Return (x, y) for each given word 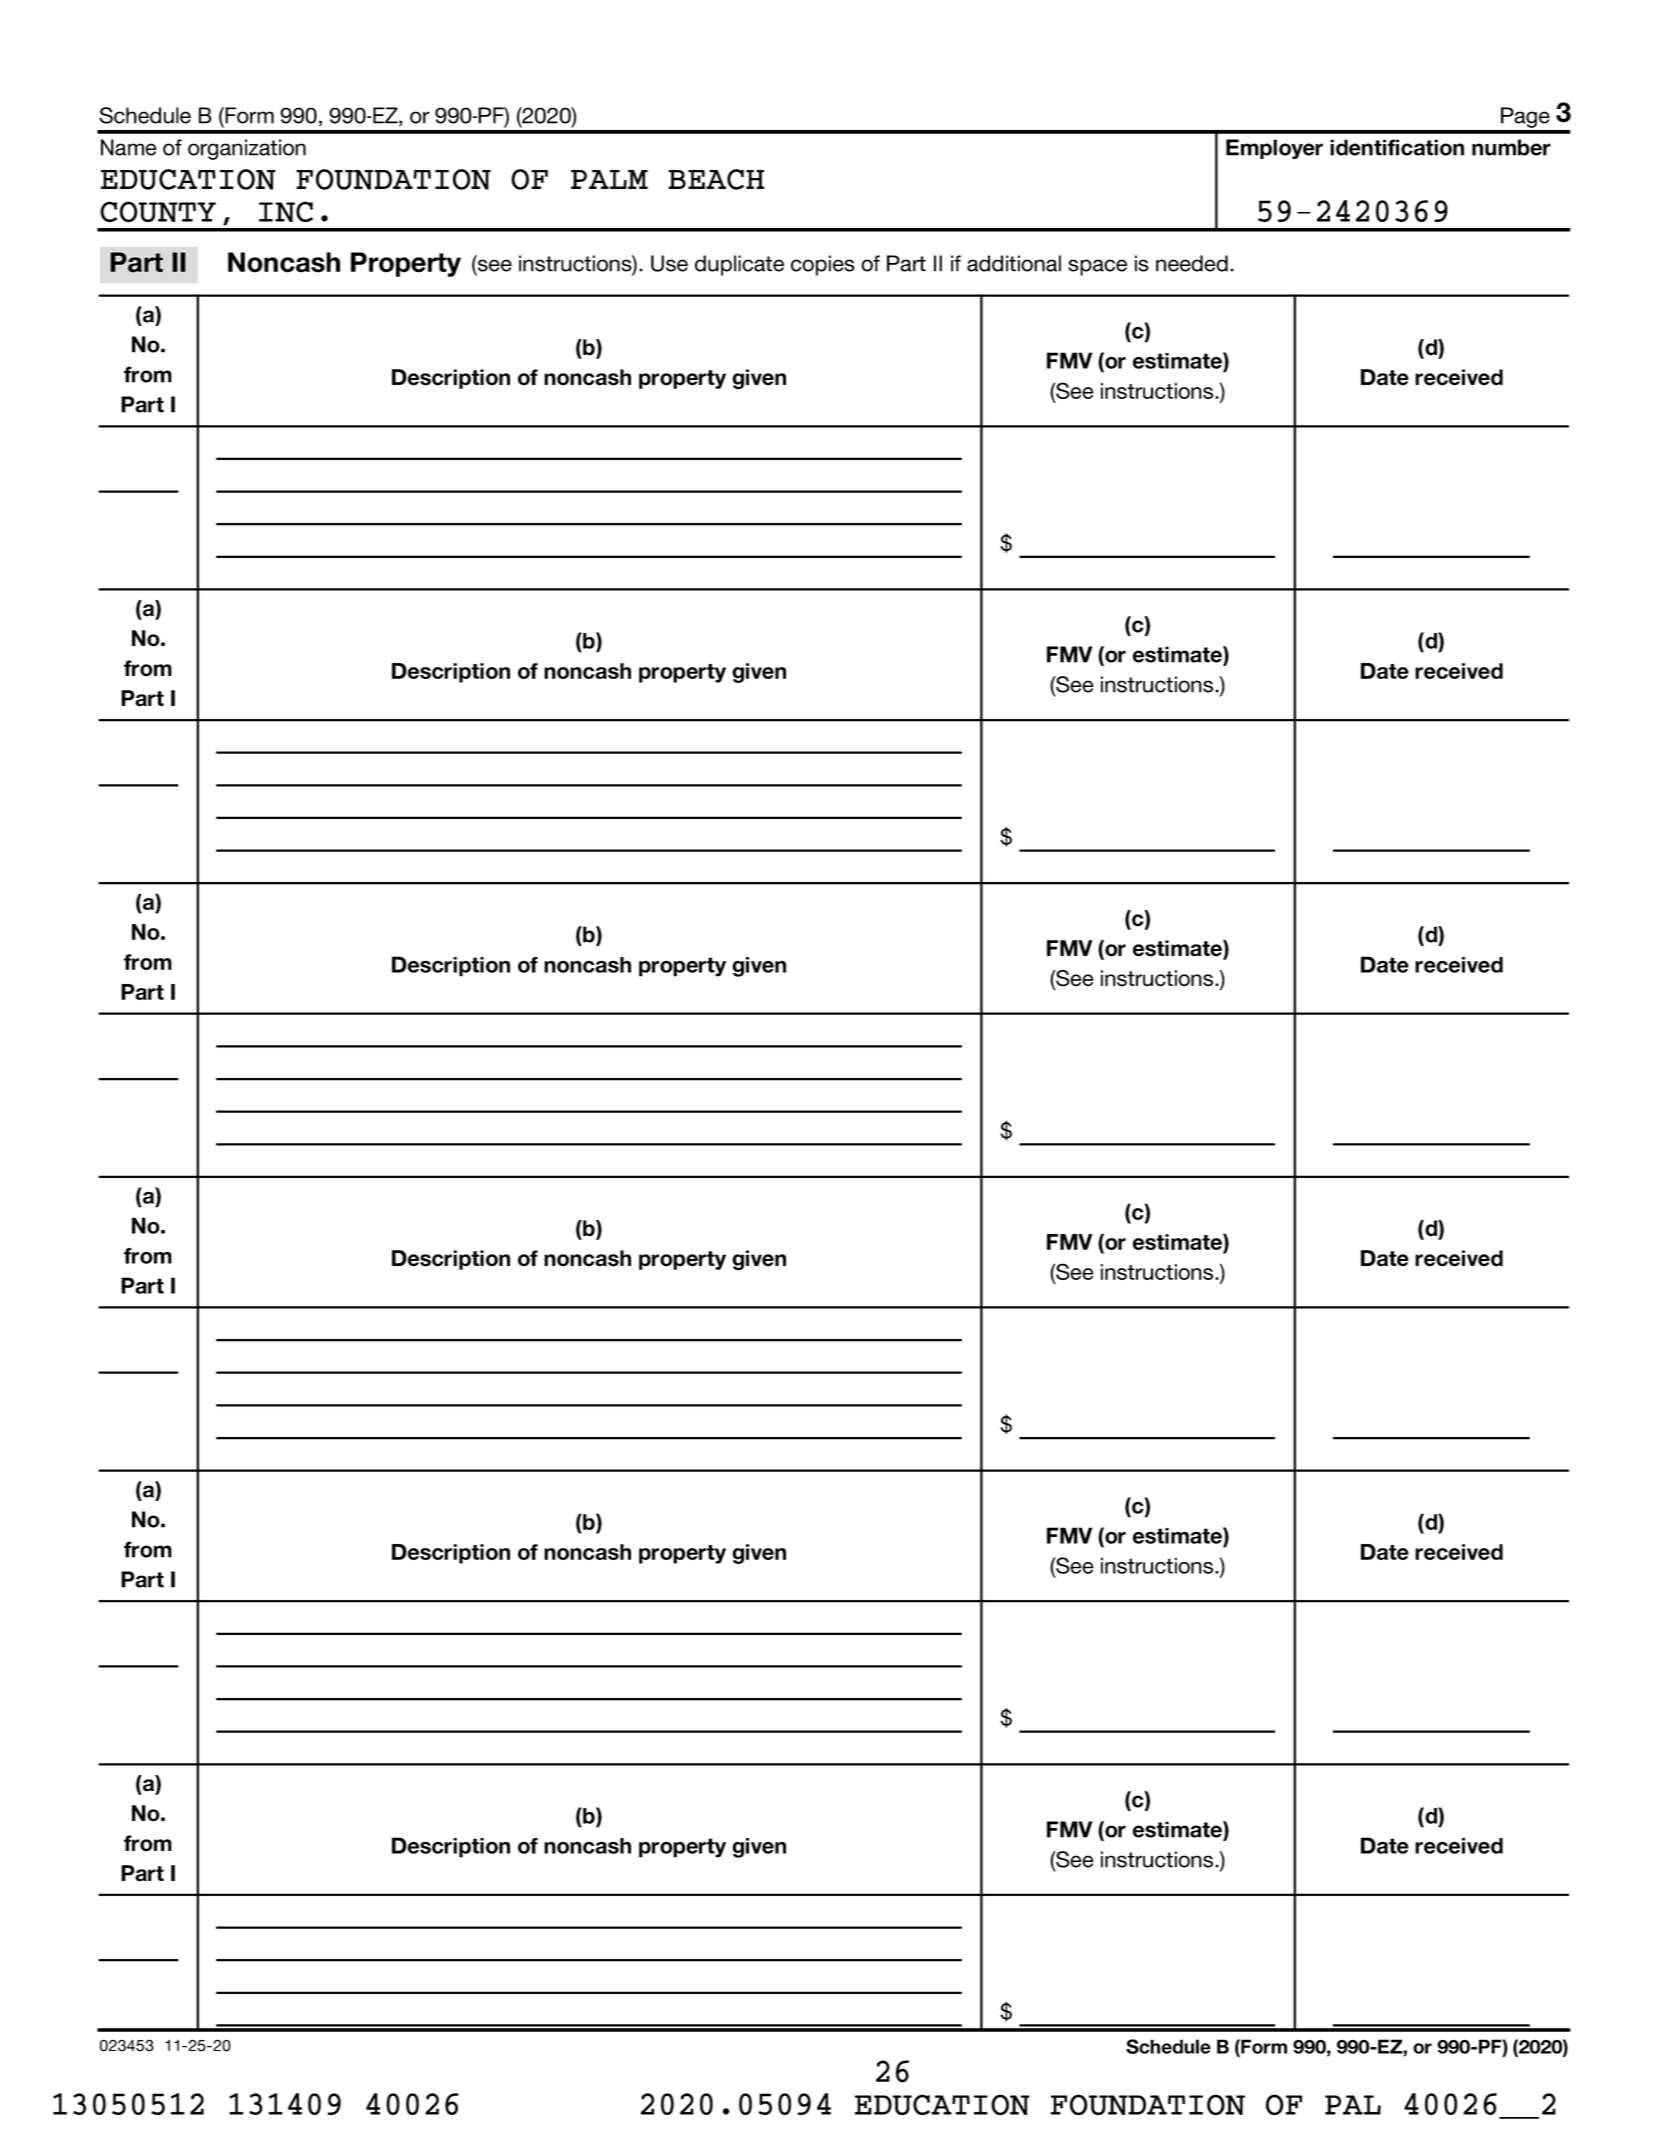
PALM (609, 179)
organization (247, 149)
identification (1397, 147)
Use (669, 263)
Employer (1274, 149)
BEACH (716, 179)
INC (286, 211)
